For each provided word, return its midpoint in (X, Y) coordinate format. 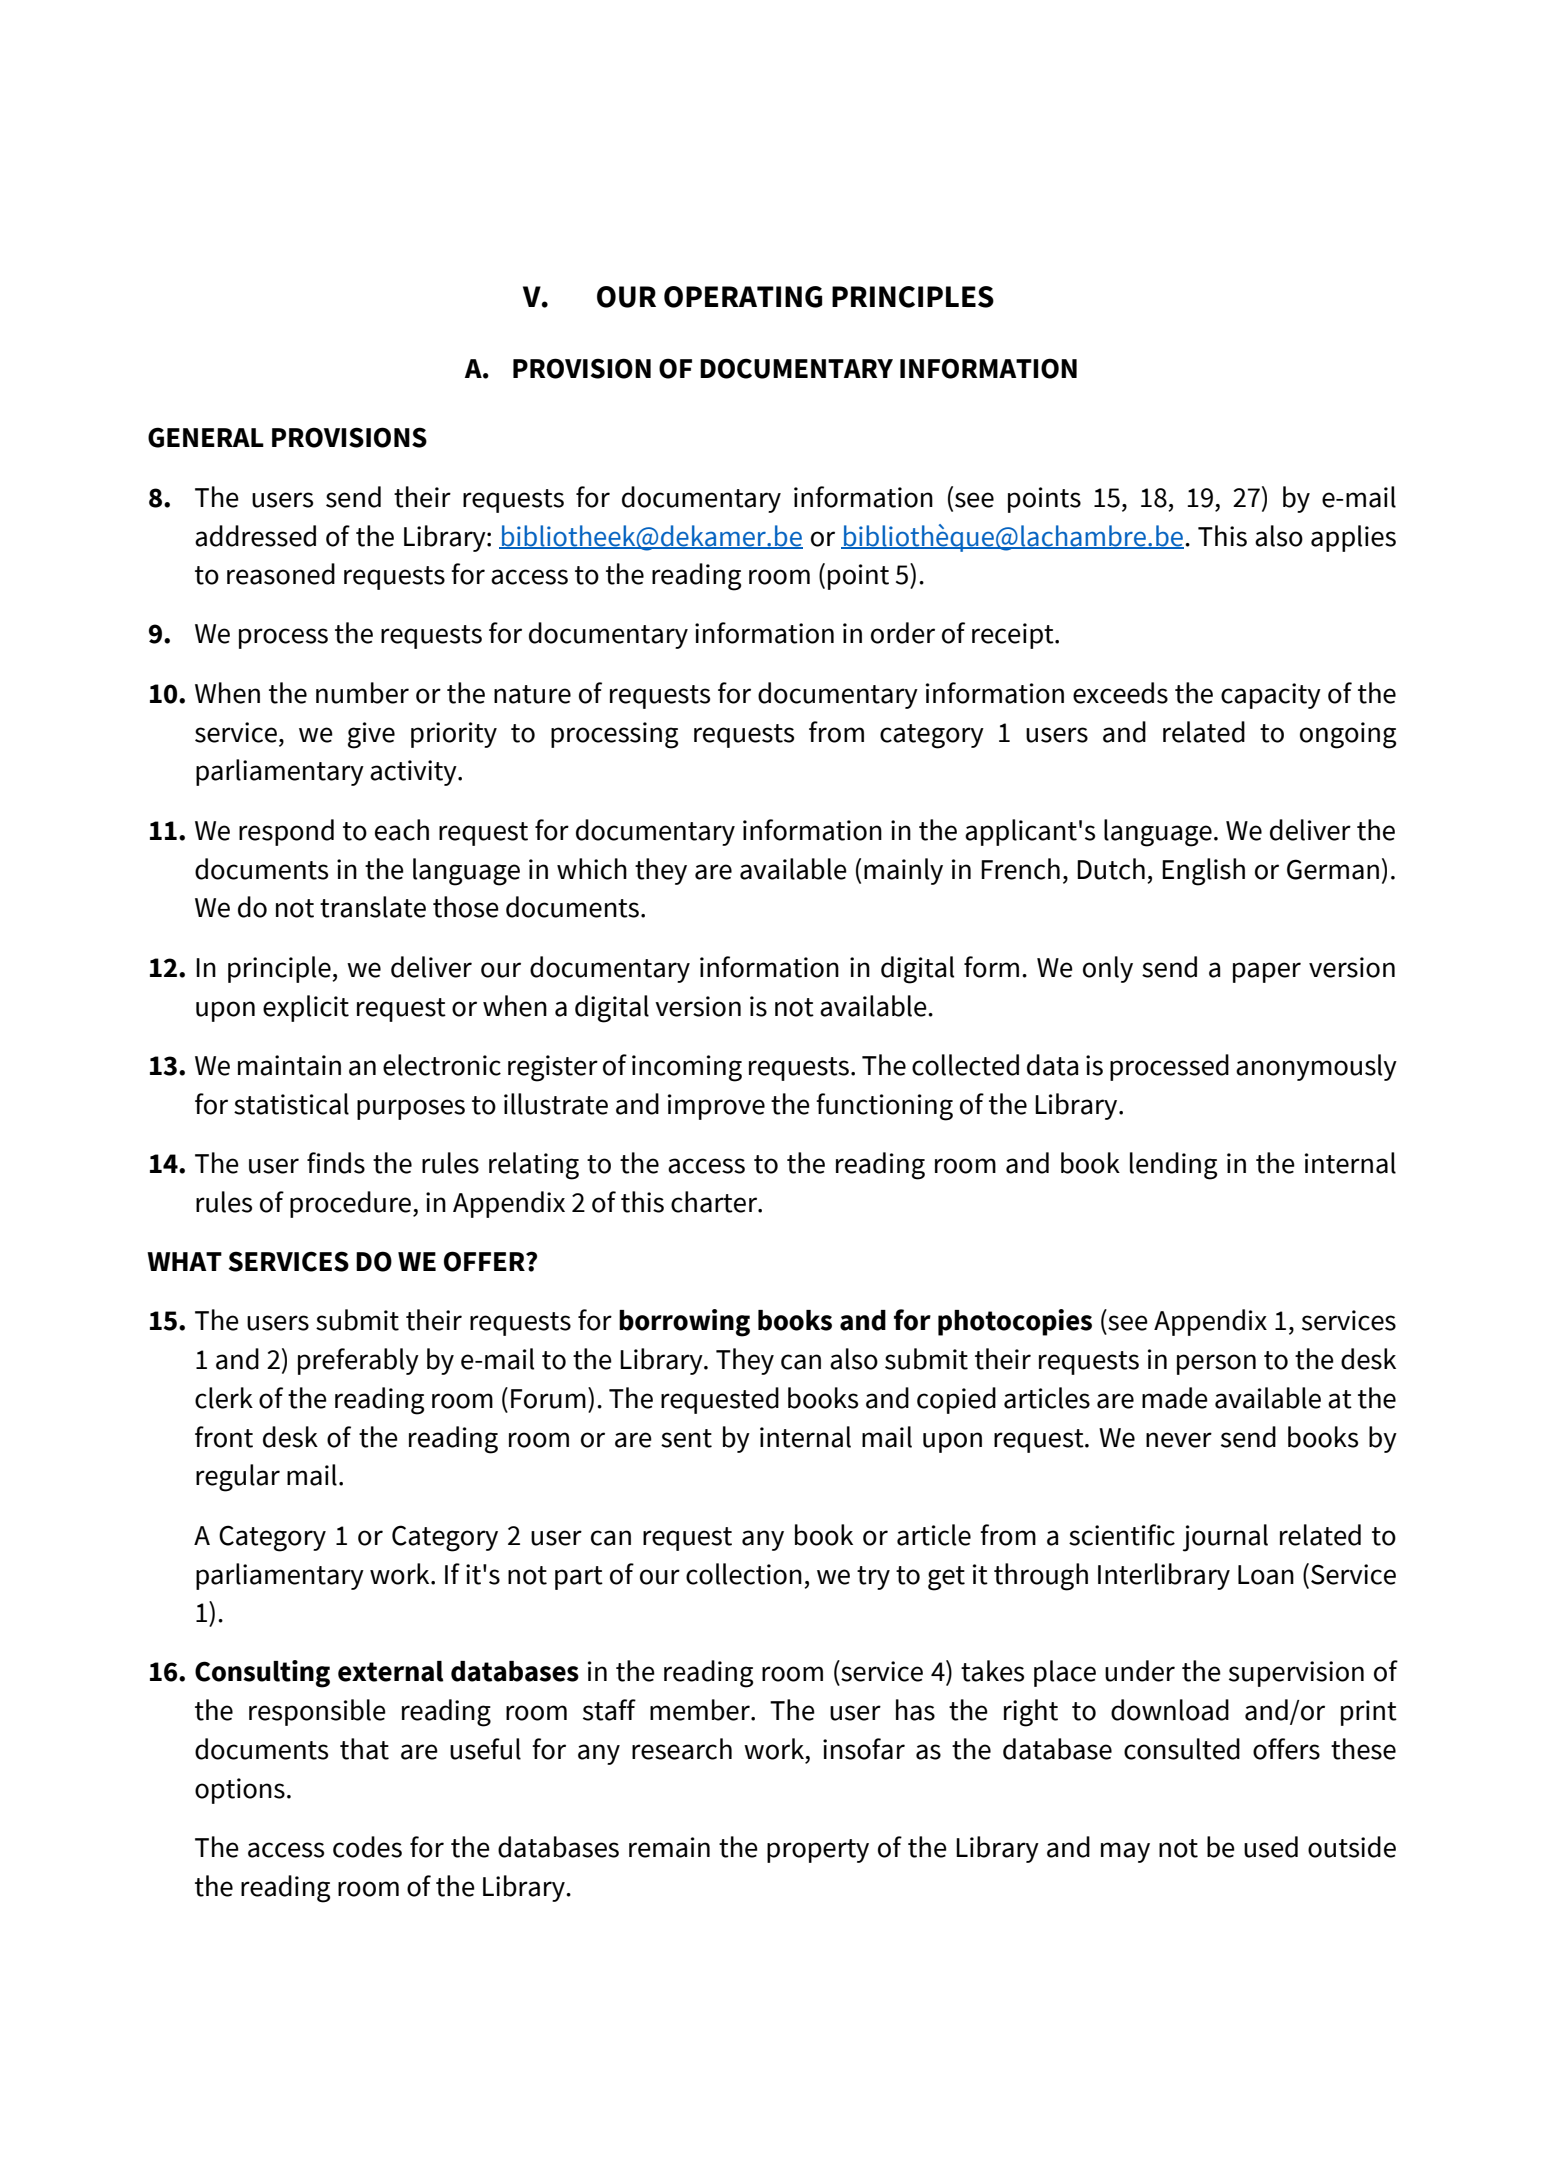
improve (716, 1107)
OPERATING (743, 297)
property (818, 1851)
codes (367, 1847)
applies (1353, 538)
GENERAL (206, 437)
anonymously (1316, 1067)
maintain (289, 1065)
